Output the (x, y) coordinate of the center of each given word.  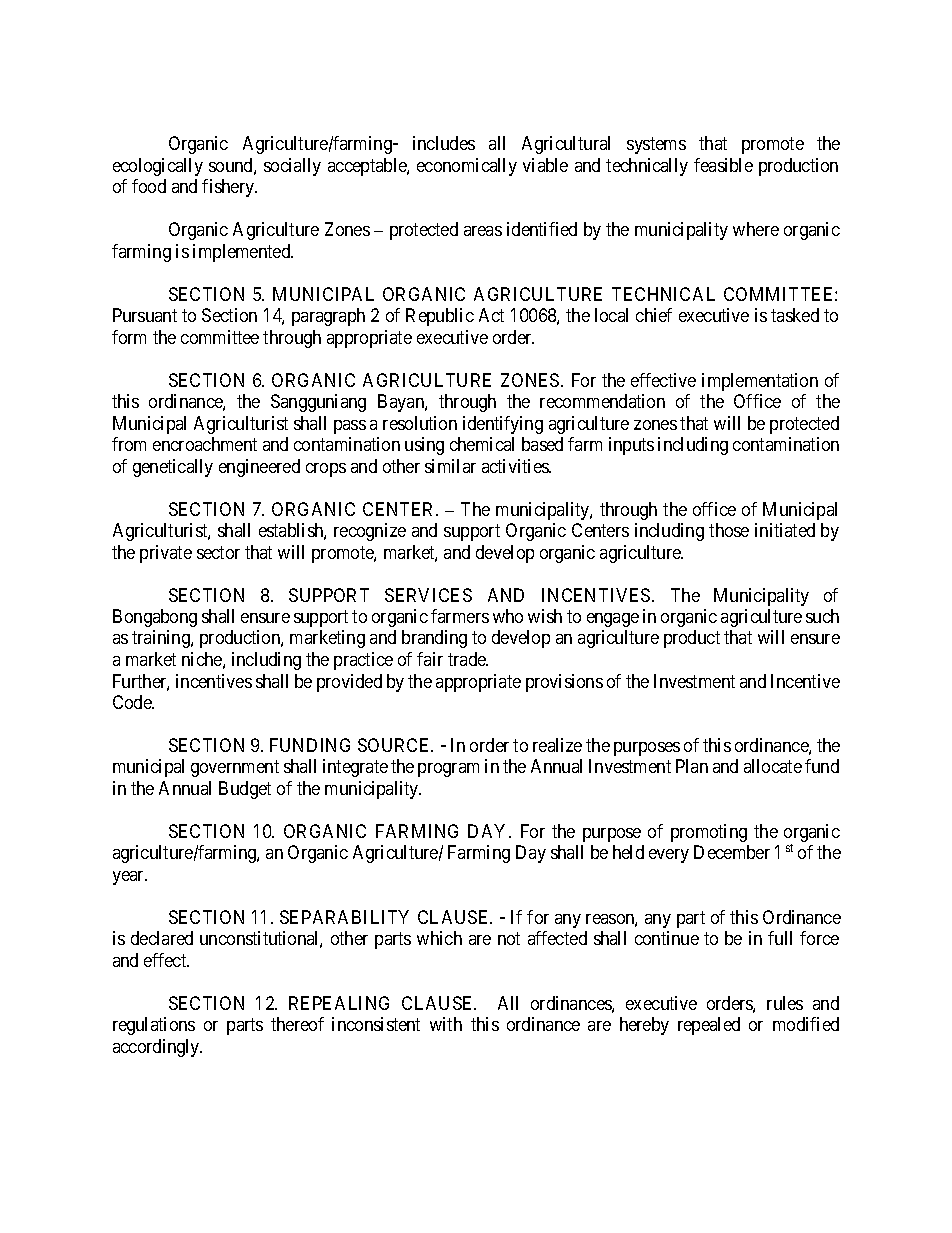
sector (218, 552)
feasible (723, 165)
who (508, 616)
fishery (229, 188)
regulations (154, 1026)
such (822, 616)
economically (467, 167)
